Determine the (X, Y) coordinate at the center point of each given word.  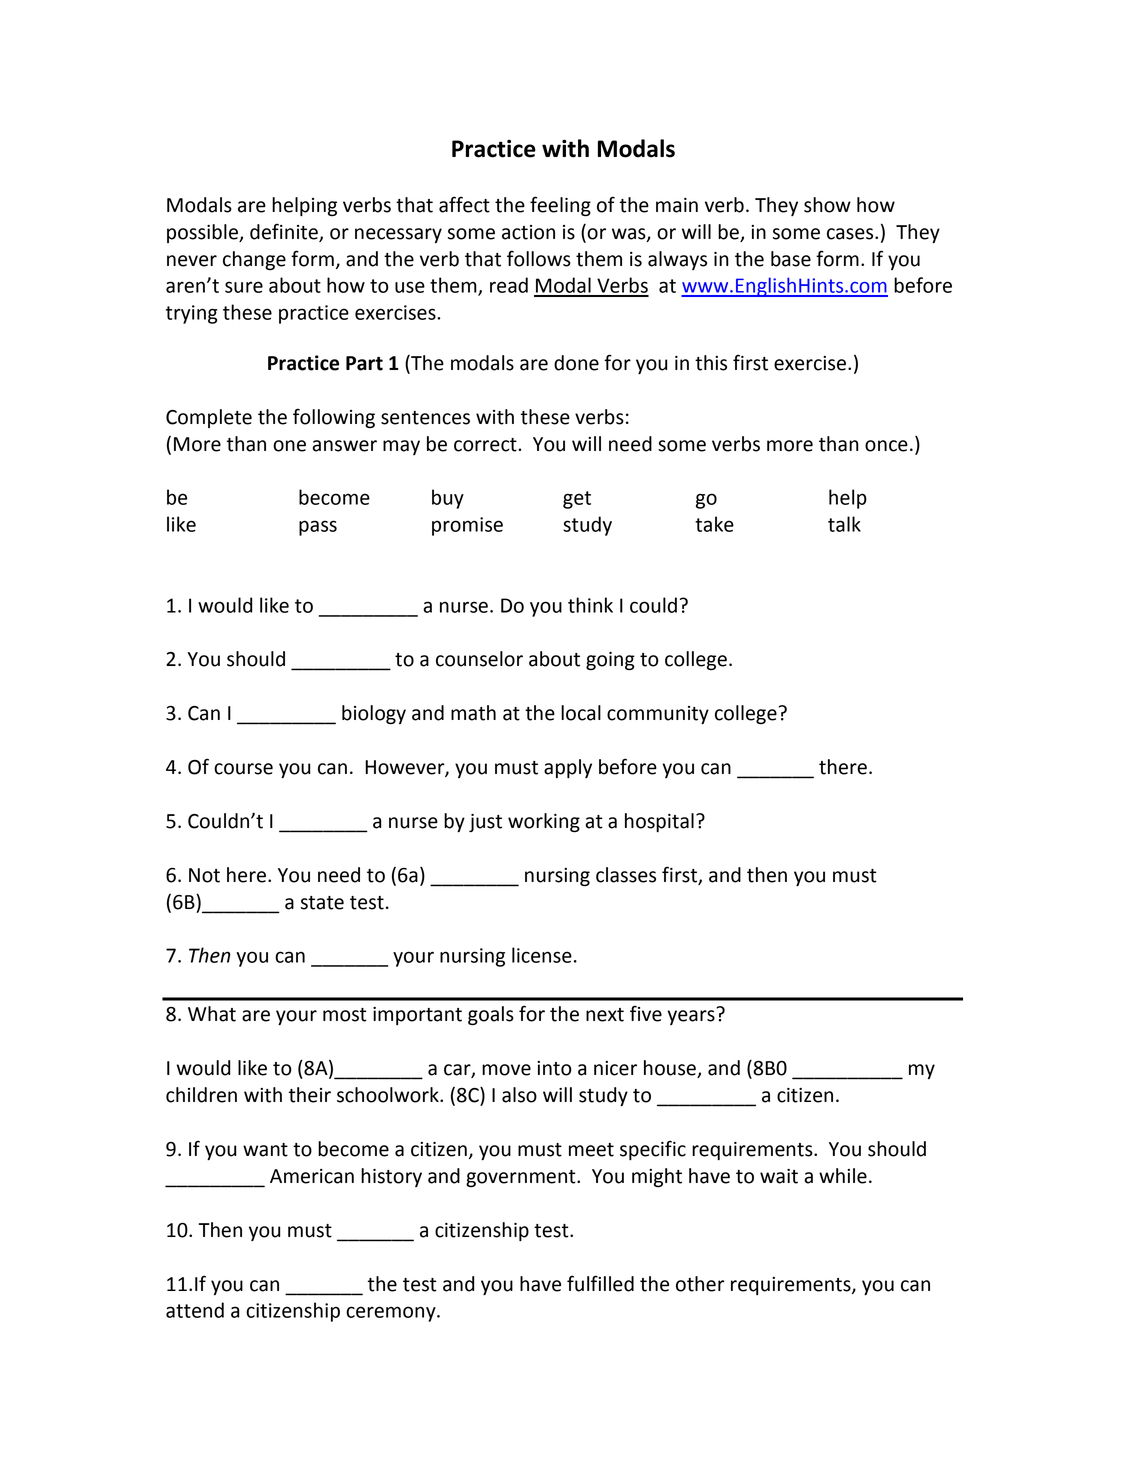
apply (568, 768)
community (658, 715)
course (243, 769)
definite (285, 233)
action (528, 232)
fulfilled (600, 1283)
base (791, 259)
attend (195, 1310)
